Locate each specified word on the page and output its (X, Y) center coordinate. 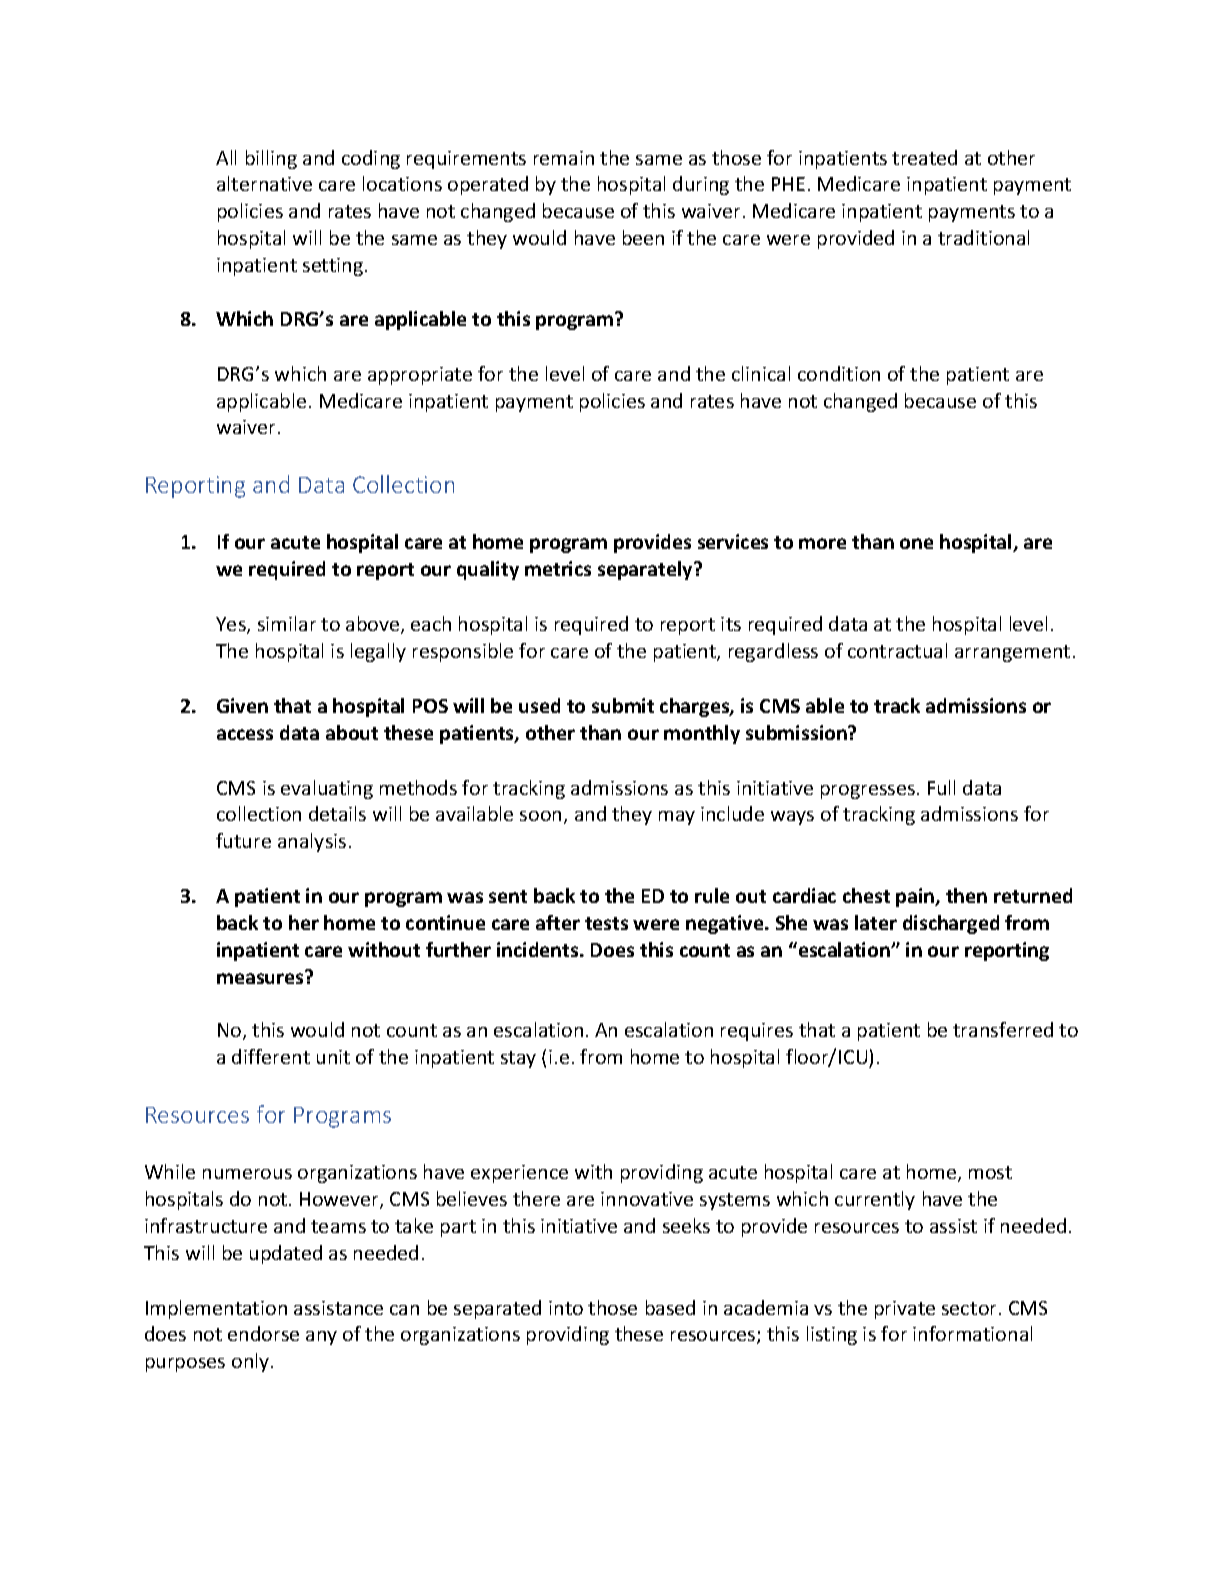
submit (623, 705)
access (245, 734)
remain (564, 158)
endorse (263, 1333)
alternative (264, 183)
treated (924, 157)
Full (941, 787)
